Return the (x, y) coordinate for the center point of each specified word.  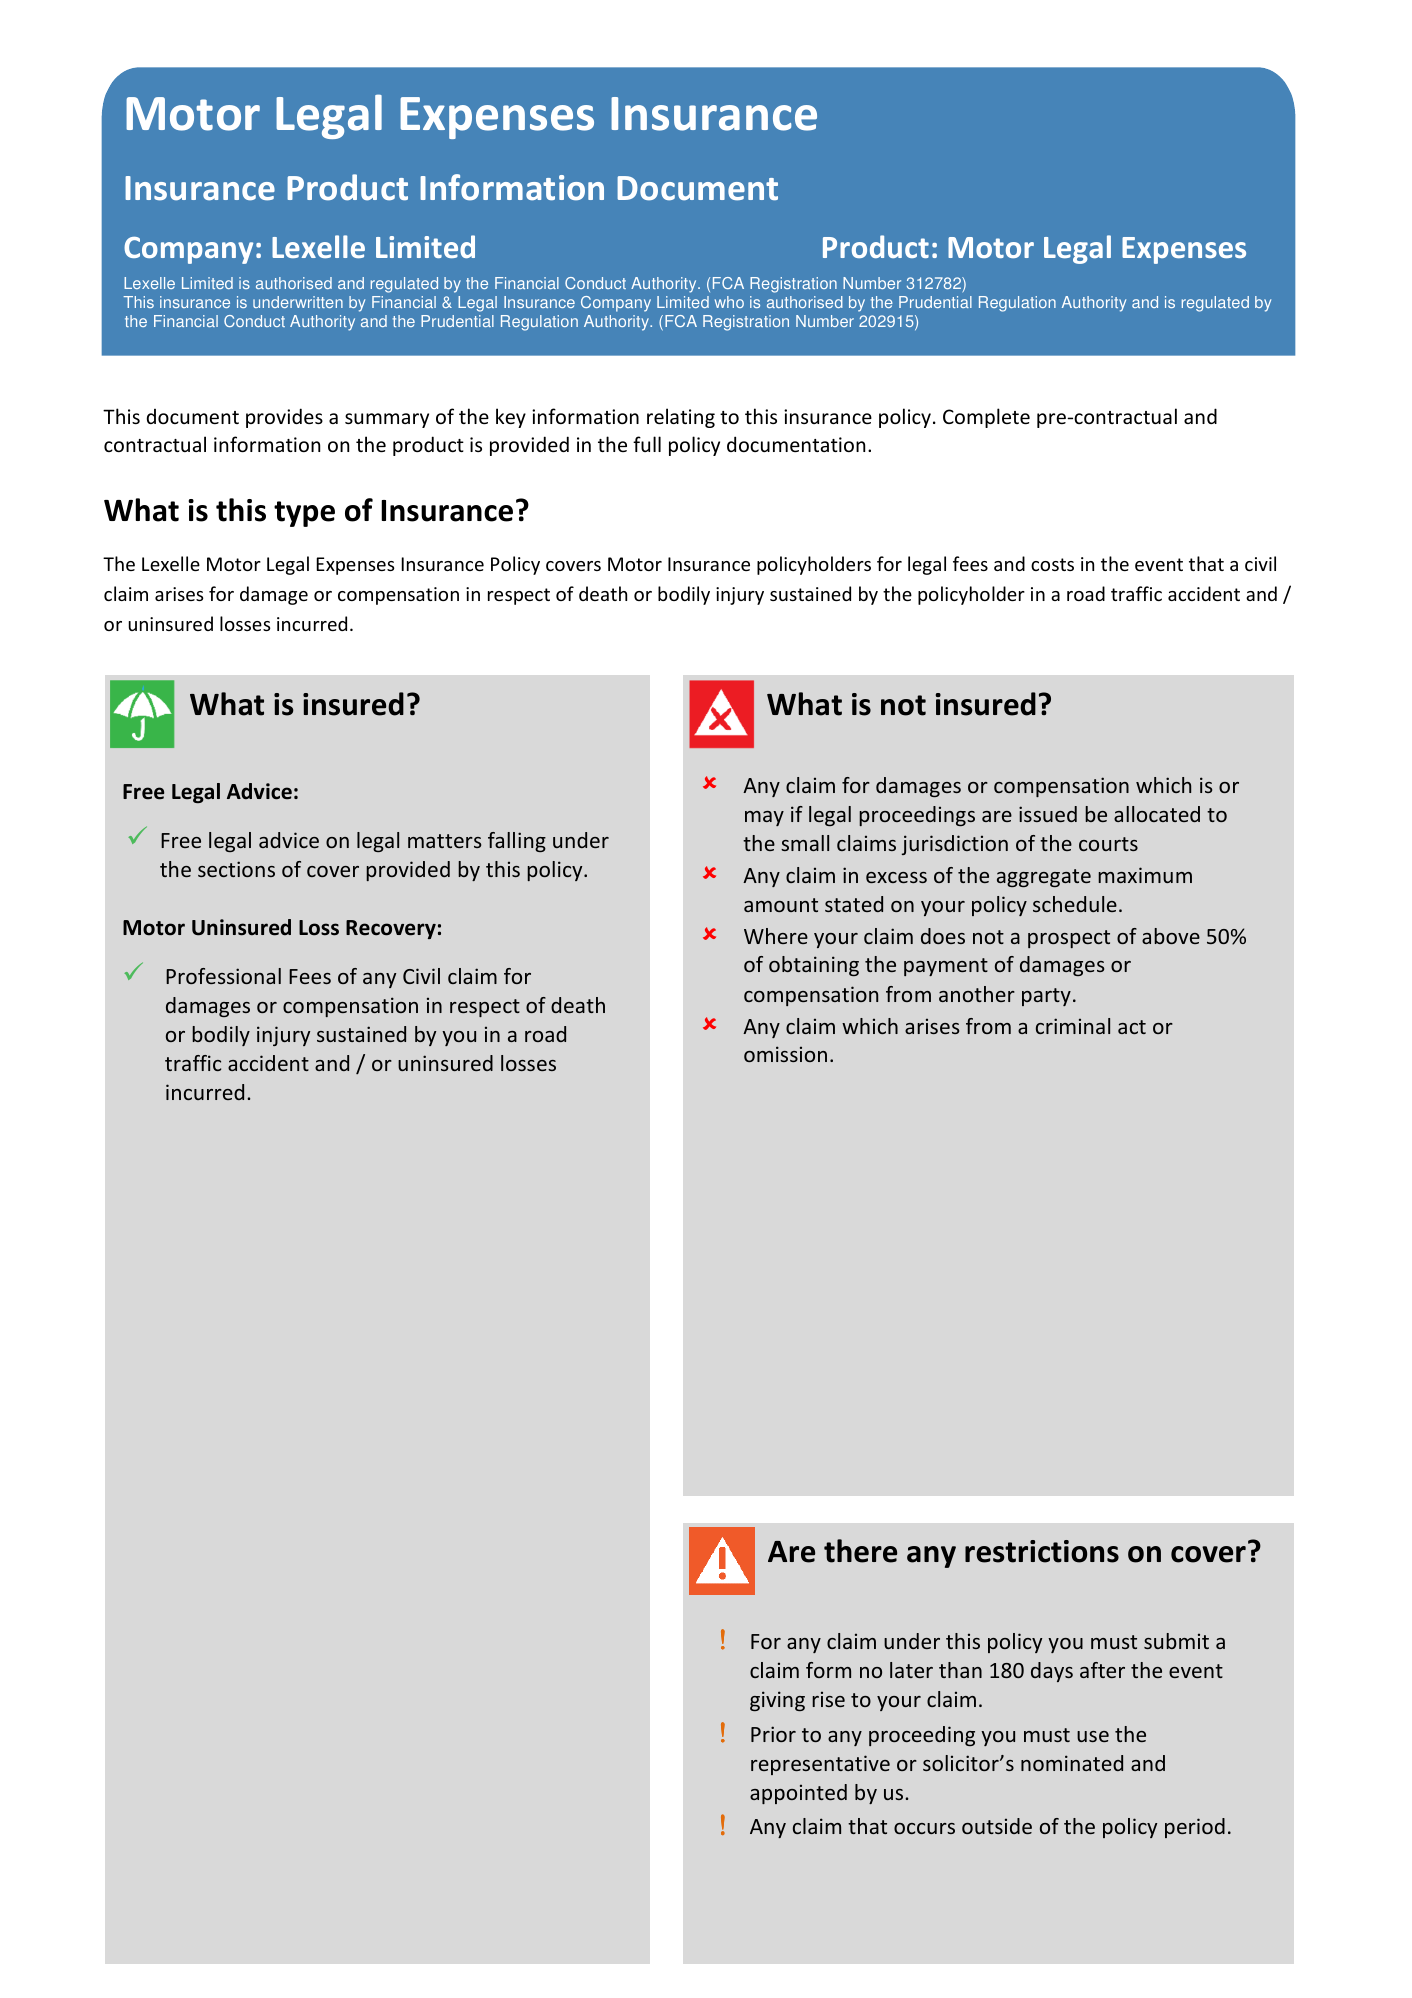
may (764, 818)
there (860, 1551)
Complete (986, 418)
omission (785, 1054)
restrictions (1042, 1551)
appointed (798, 1794)
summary (387, 420)
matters (444, 841)
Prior (773, 1734)
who (729, 302)
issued (1048, 814)
